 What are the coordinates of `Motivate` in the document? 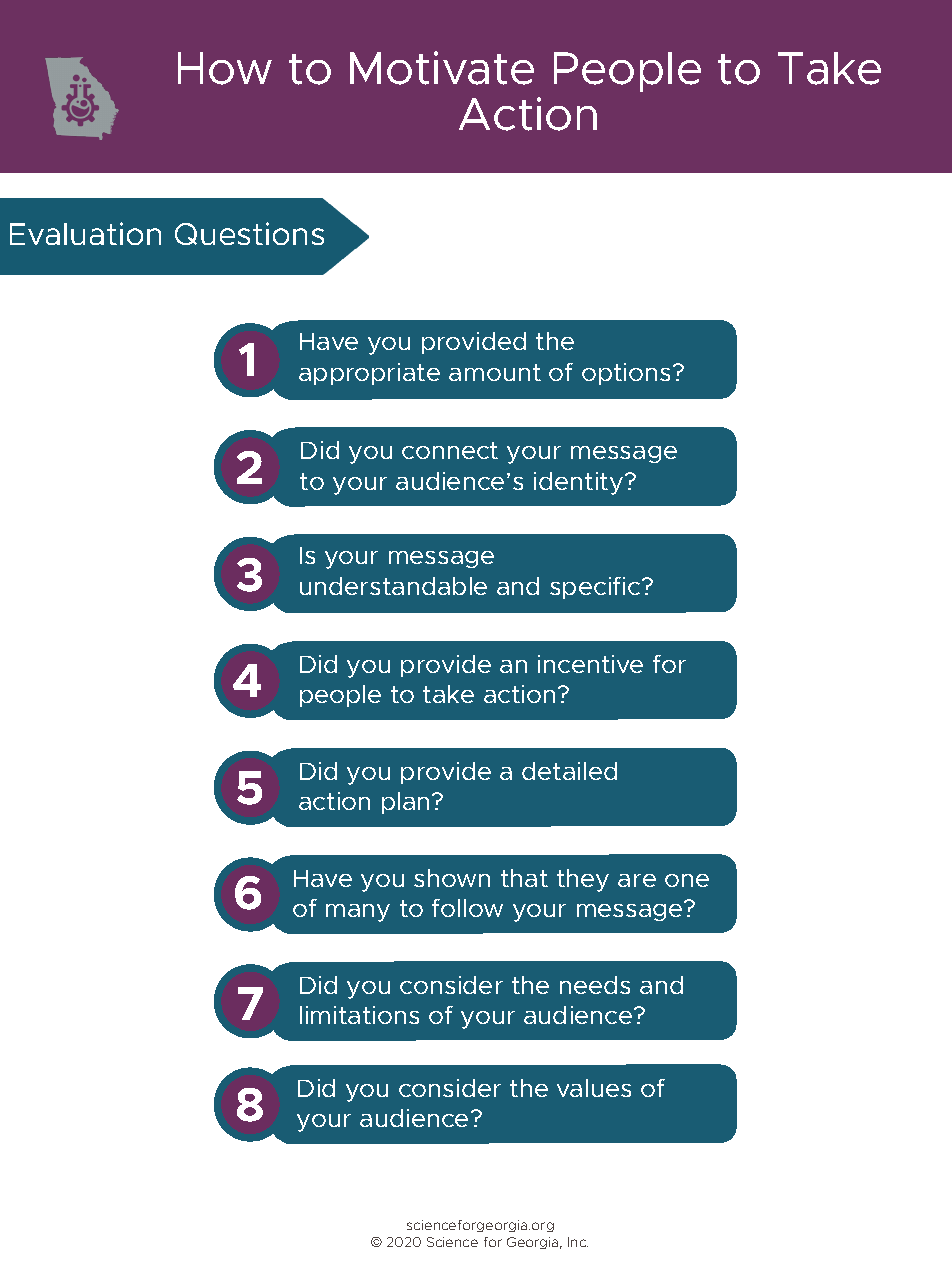 It's located at (442, 68).
